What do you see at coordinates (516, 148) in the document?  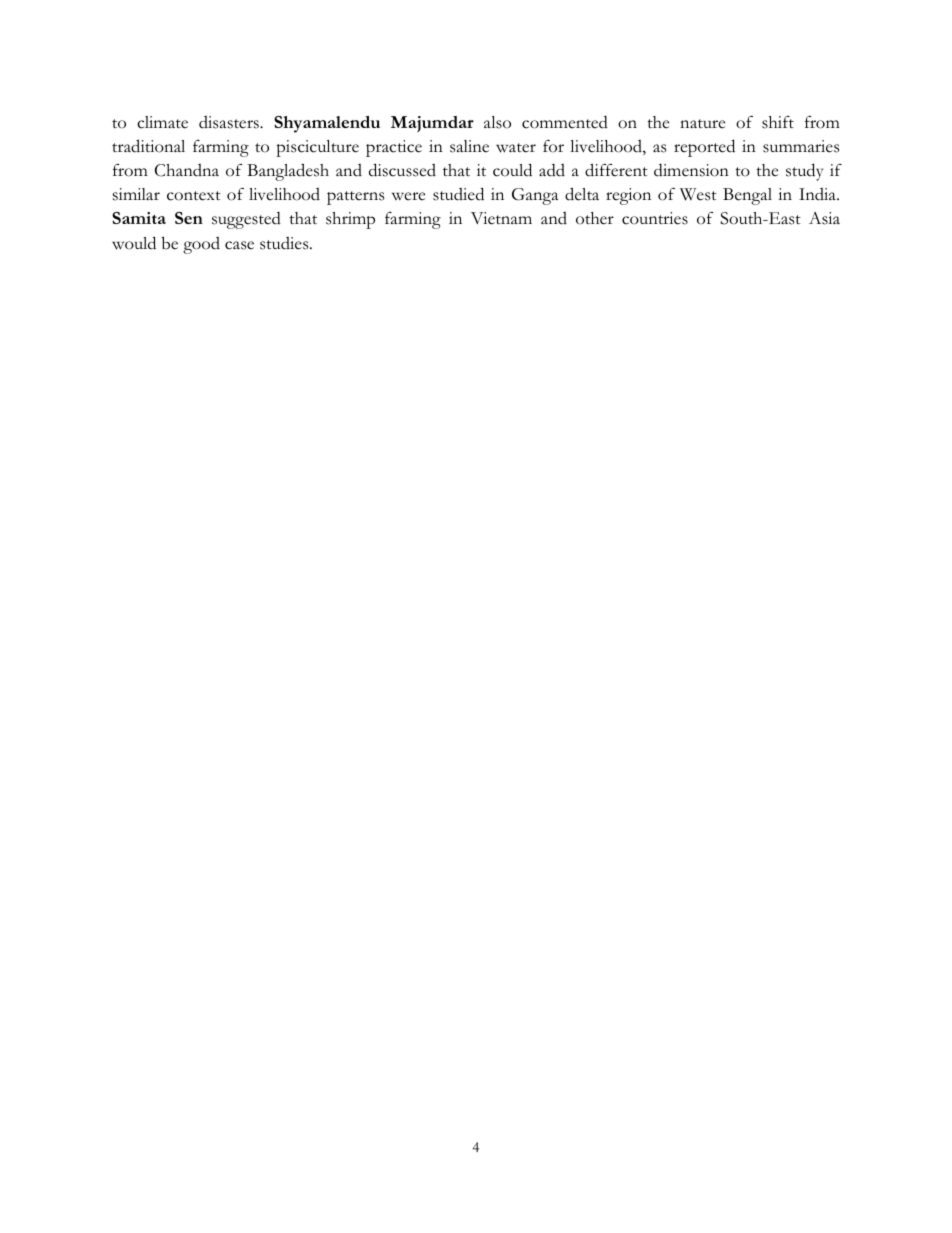 I see `water` at bounding box center [516, 148].
